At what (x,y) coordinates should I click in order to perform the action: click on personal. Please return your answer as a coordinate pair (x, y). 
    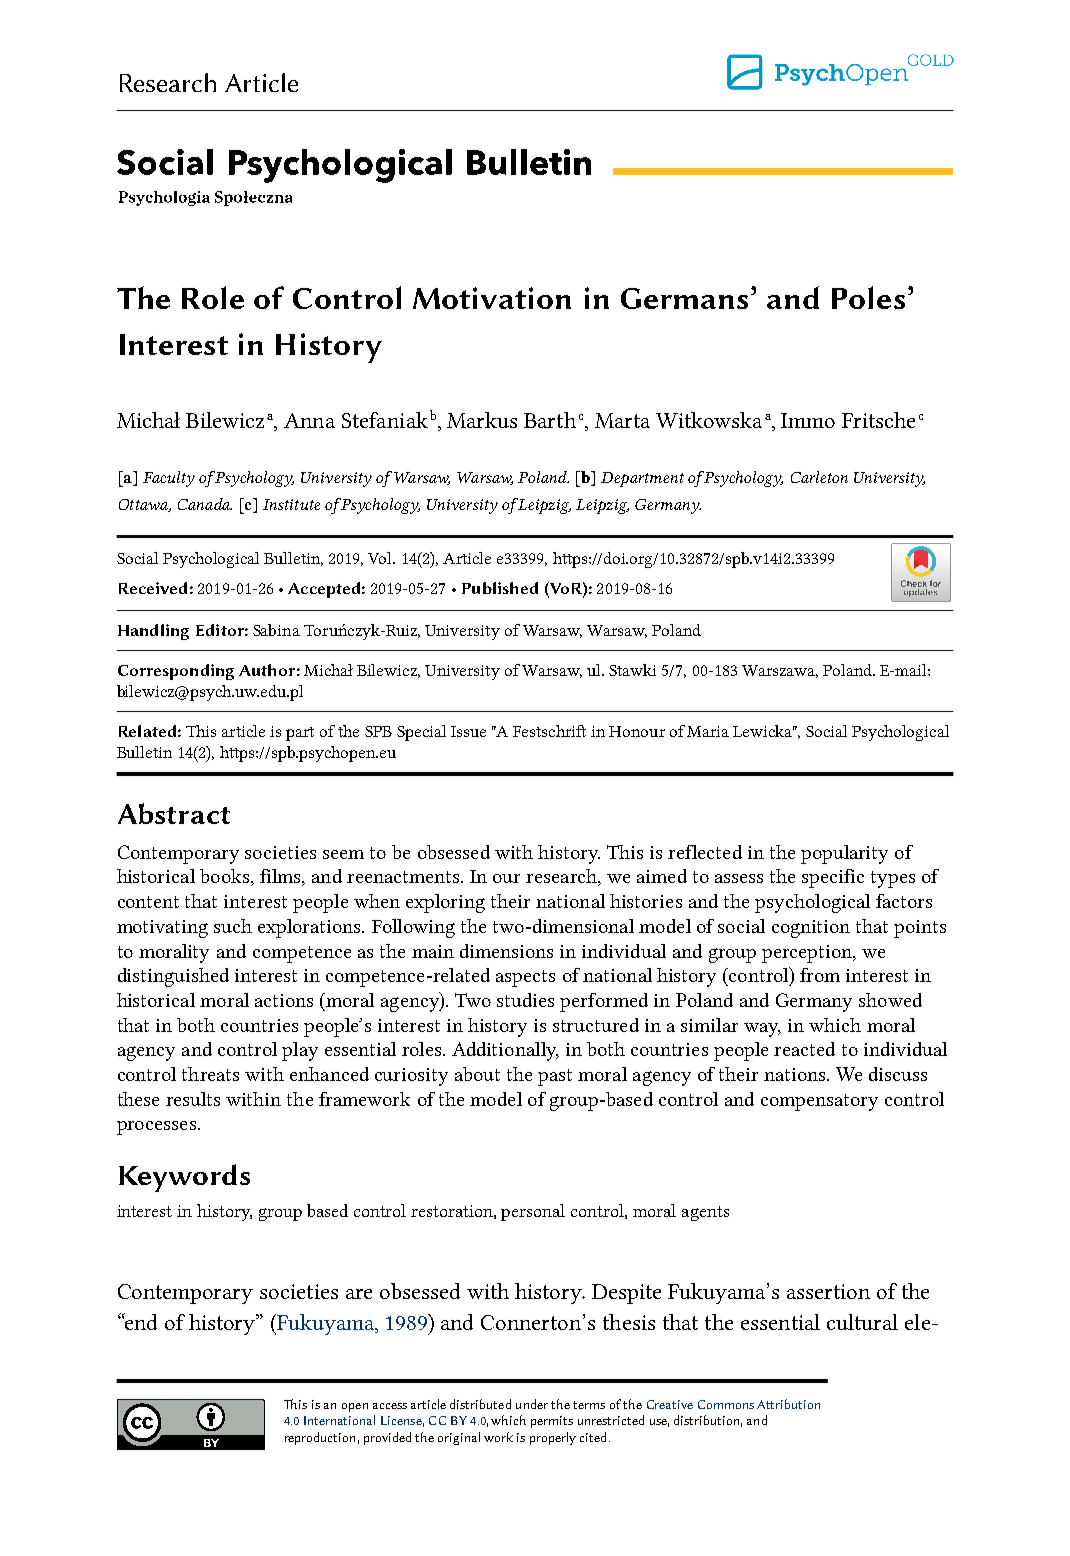
    Looking at the image, I should click on (533, 1212).
